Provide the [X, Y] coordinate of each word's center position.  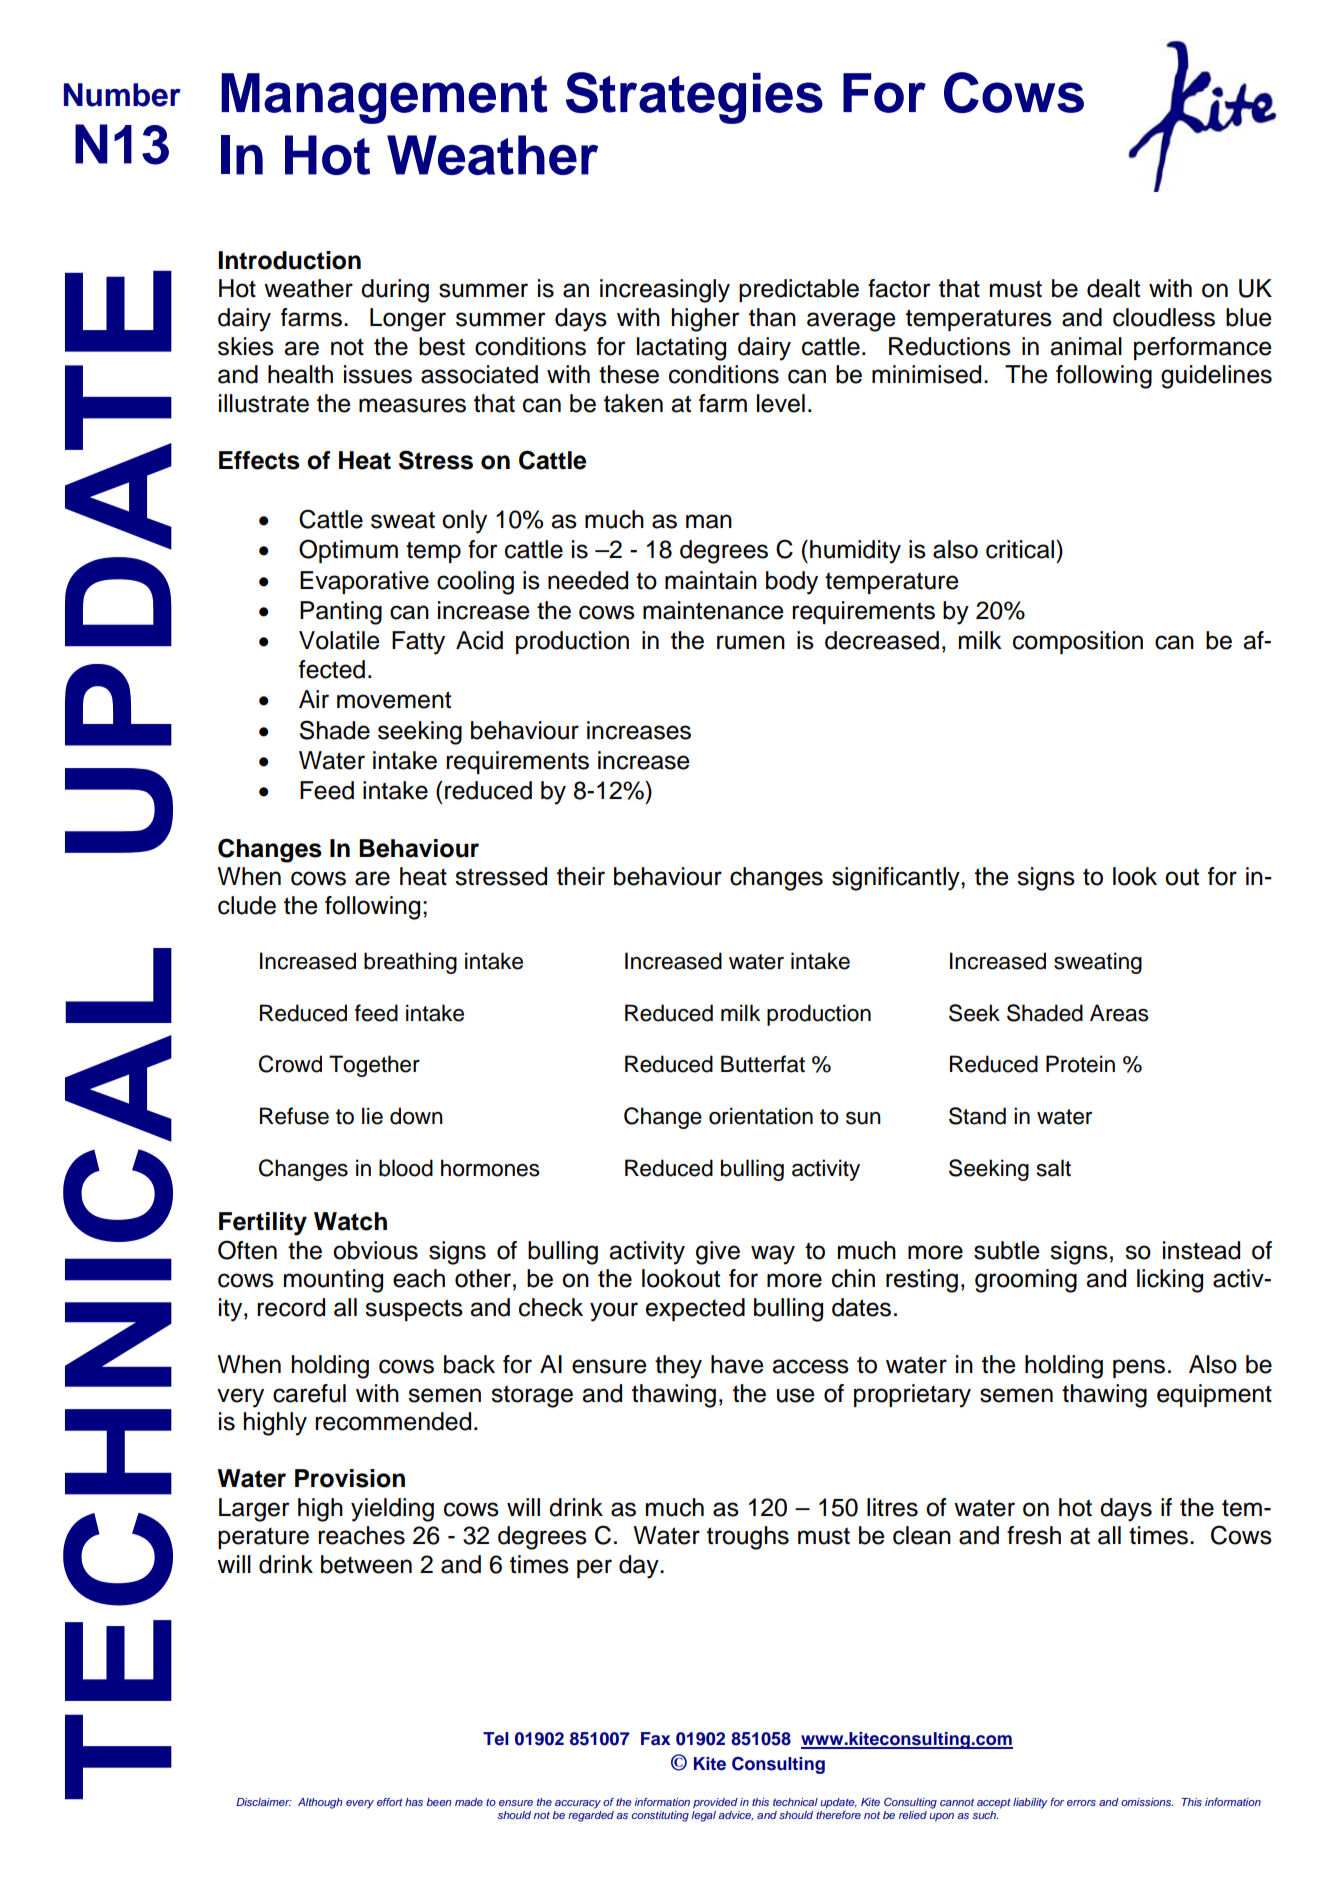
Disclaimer [264, 1802]
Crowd [290, 1064]
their [581, 876]
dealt [1113, 288]
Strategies [694, 98]
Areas [1119, 1013]
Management [384, 98]
